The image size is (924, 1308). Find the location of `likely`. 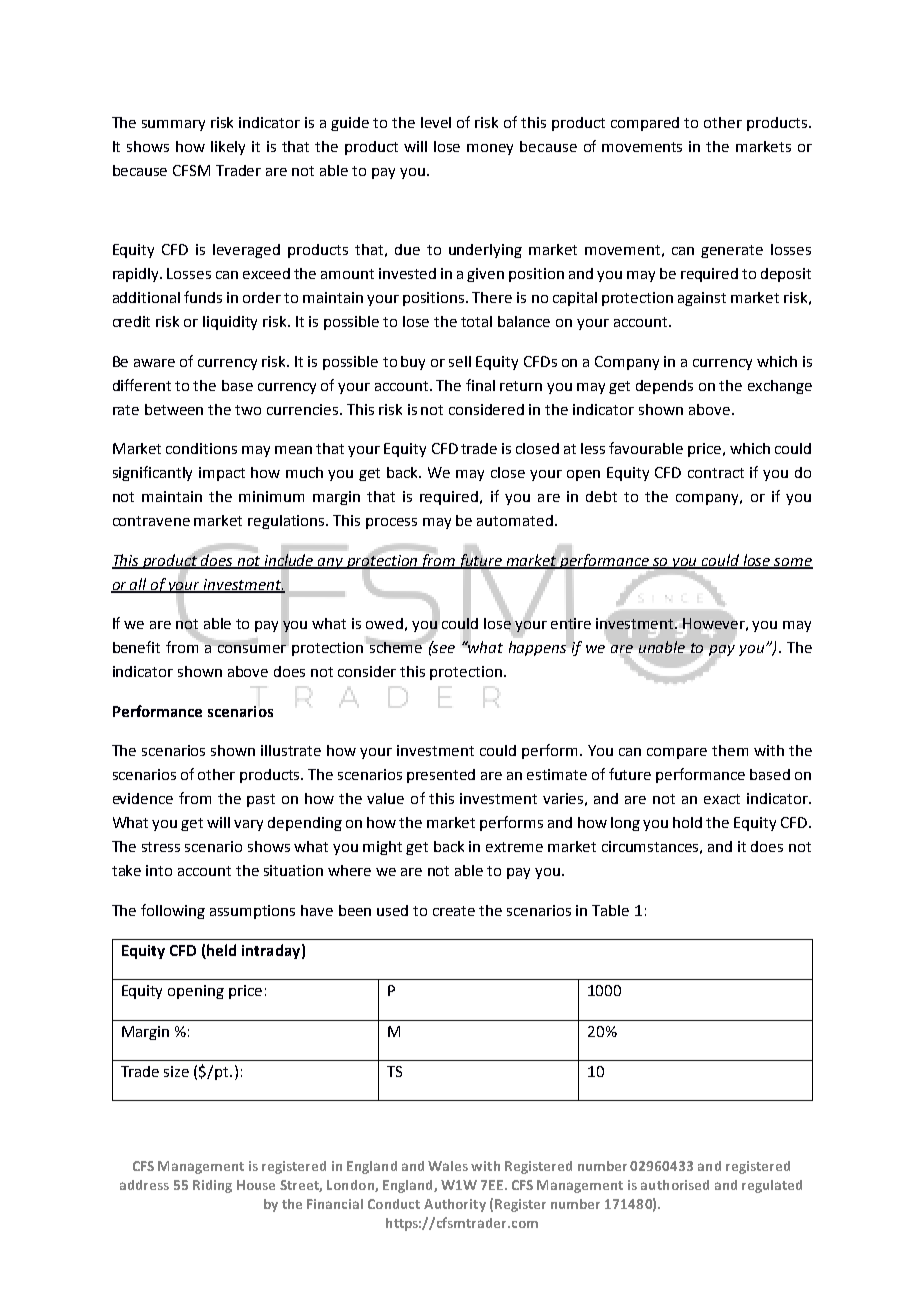

likely is located at coordinates (228, 148).
